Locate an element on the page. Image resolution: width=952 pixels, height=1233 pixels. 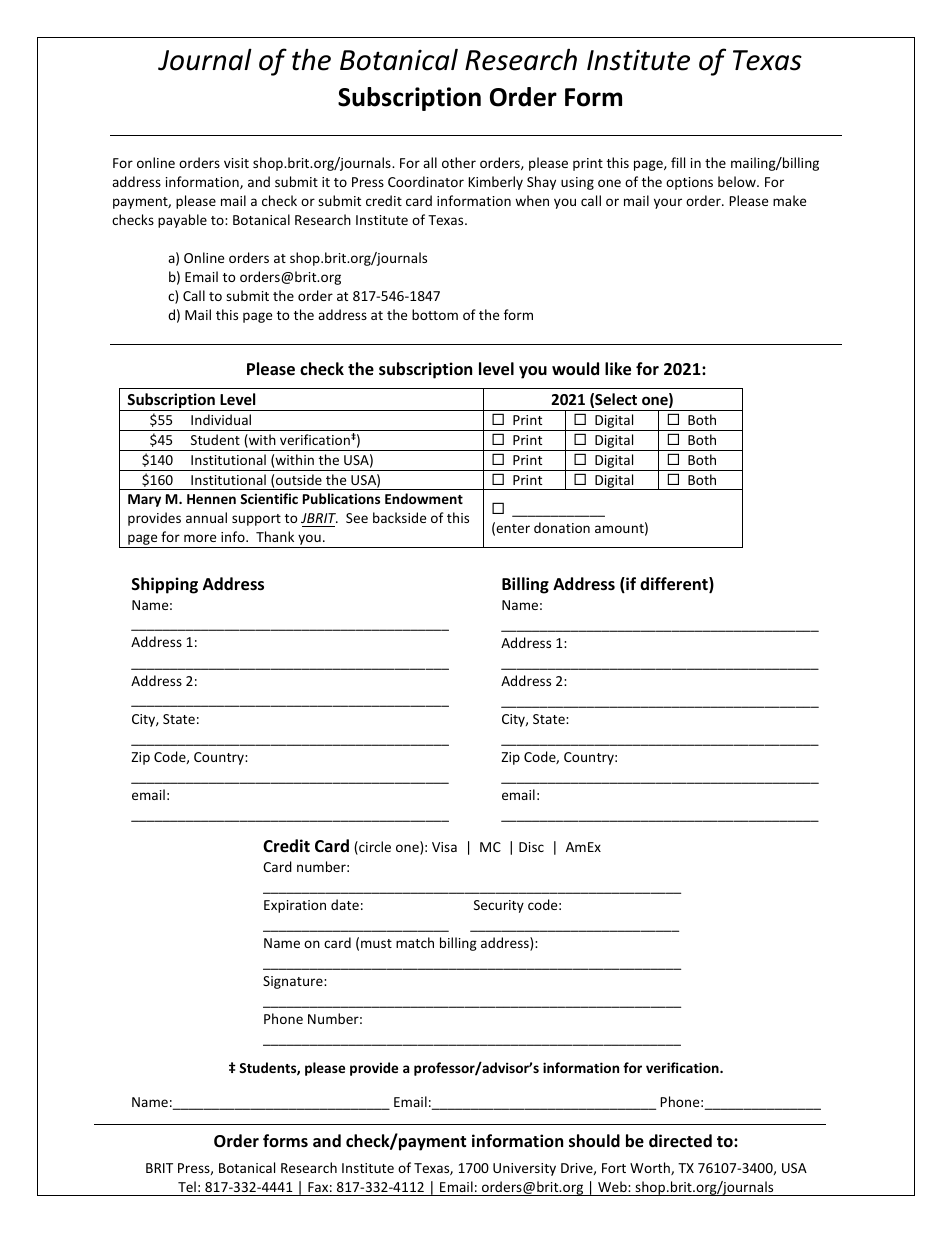
options is located at coordinates (689, 183).
